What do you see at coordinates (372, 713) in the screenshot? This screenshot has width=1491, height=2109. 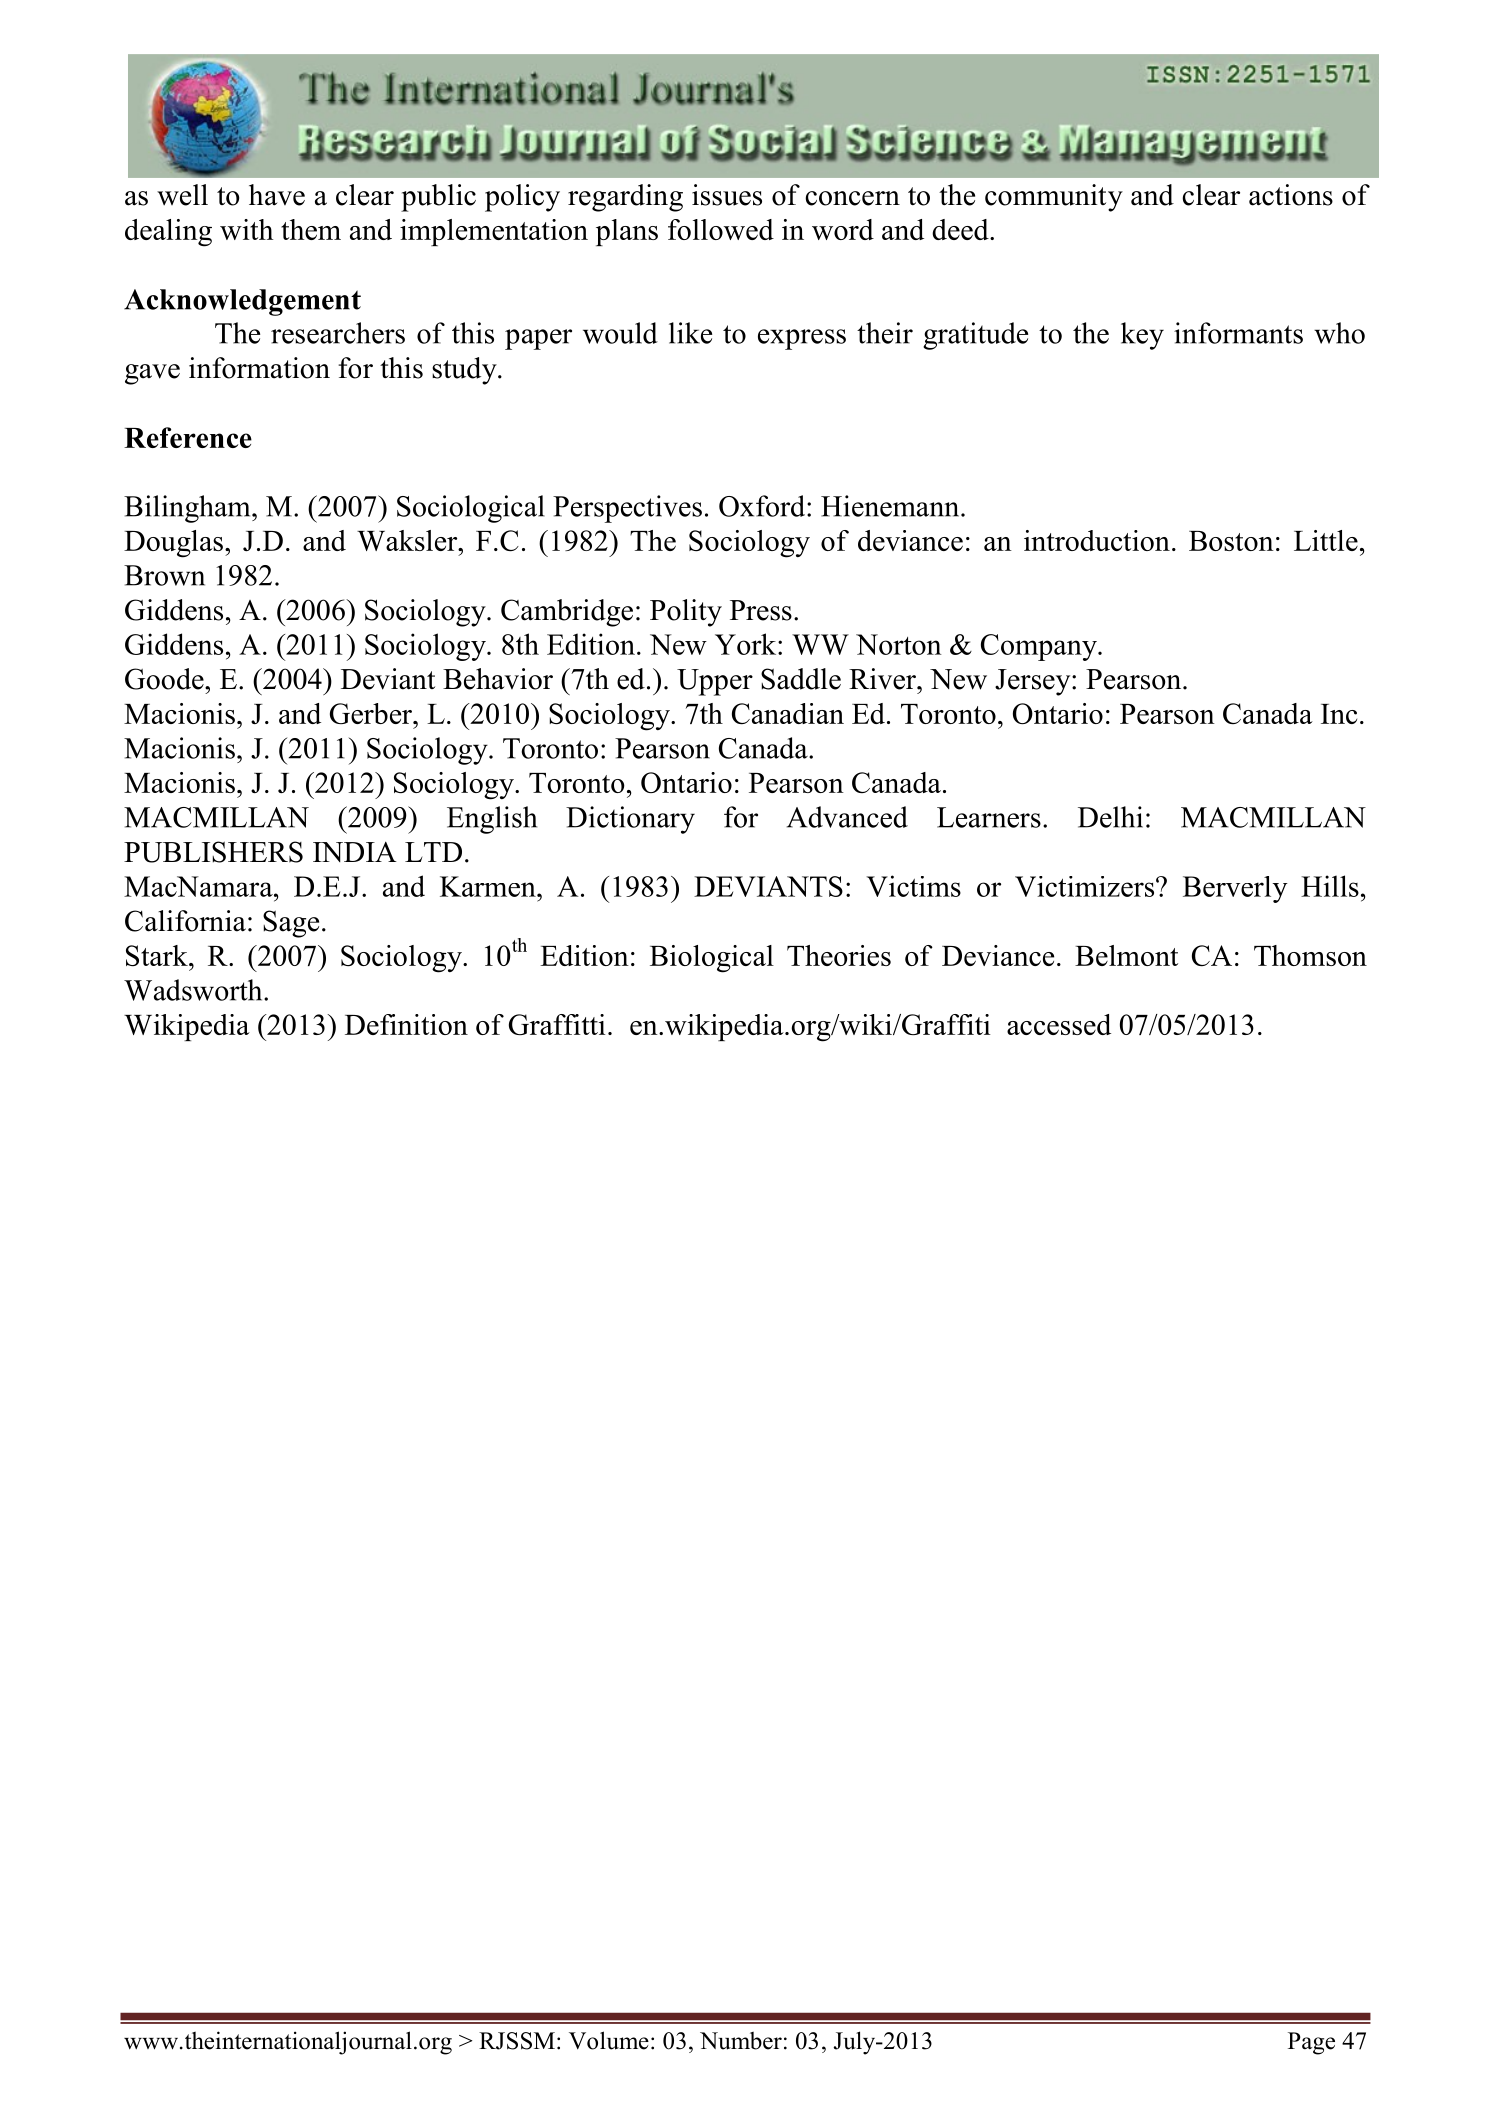 I see `Gerber` at bounding box center [372, 713].
